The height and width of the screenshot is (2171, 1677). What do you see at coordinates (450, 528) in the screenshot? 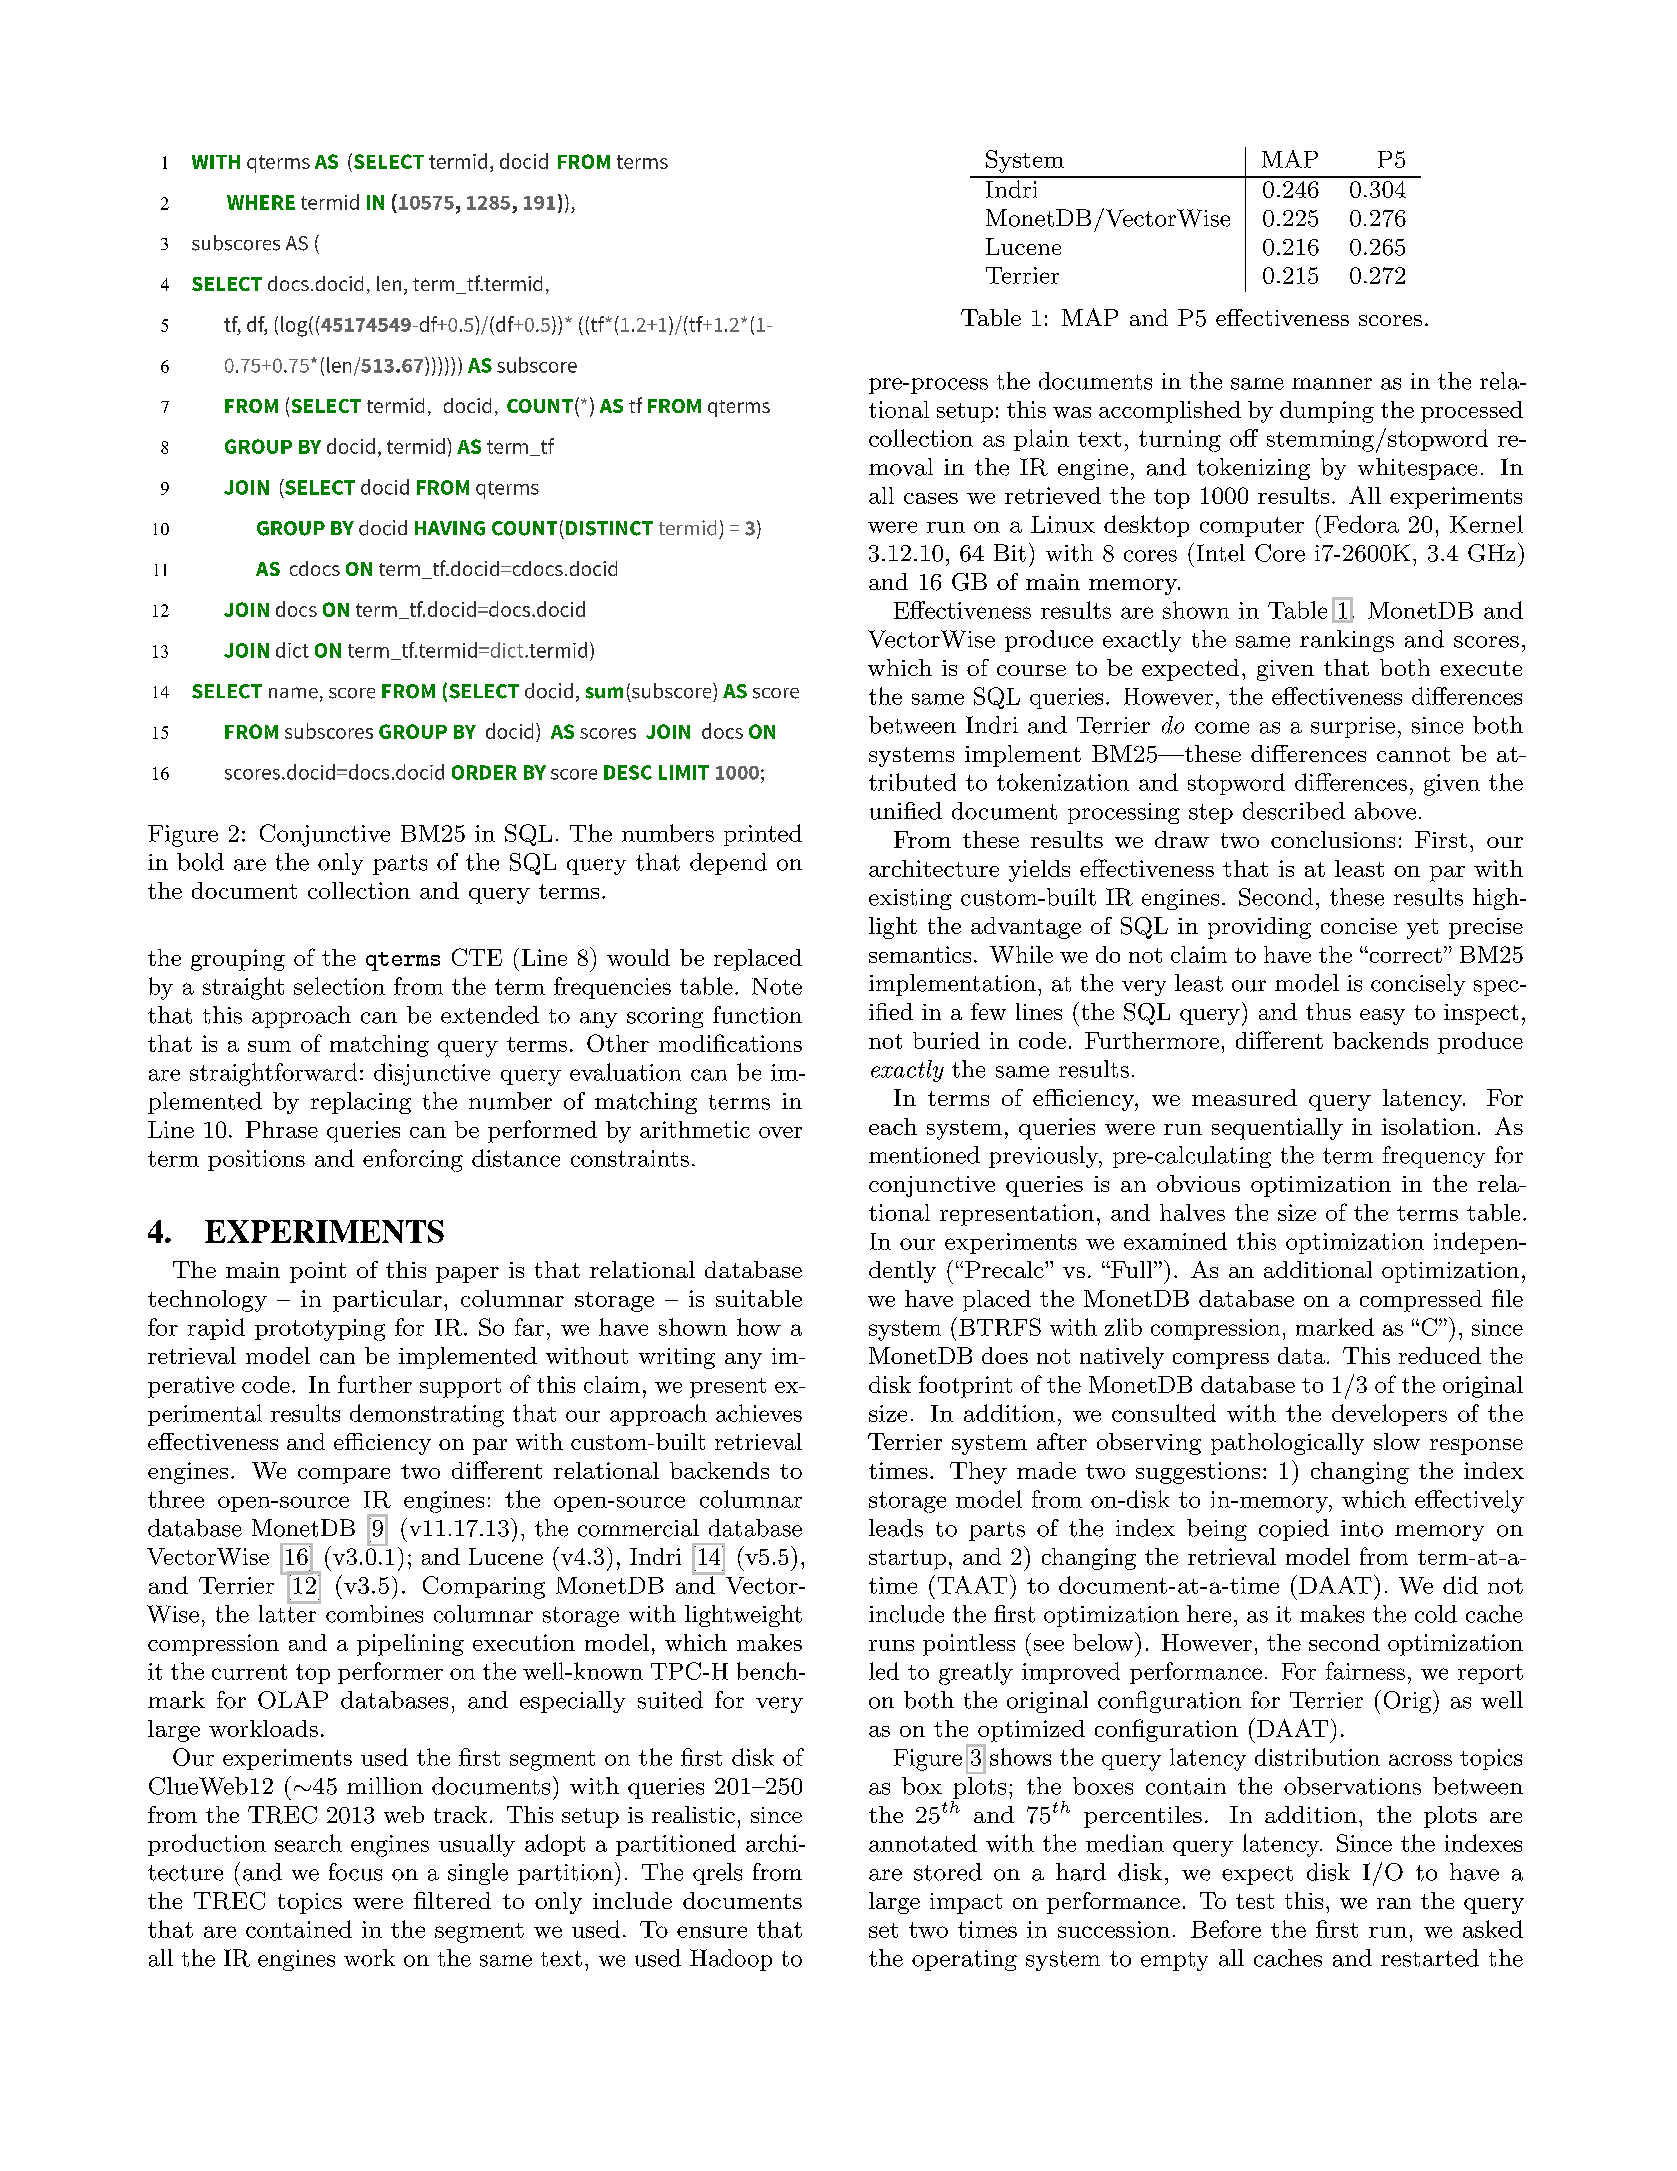
I see `HAVING` at bounding box center [450, 528].
